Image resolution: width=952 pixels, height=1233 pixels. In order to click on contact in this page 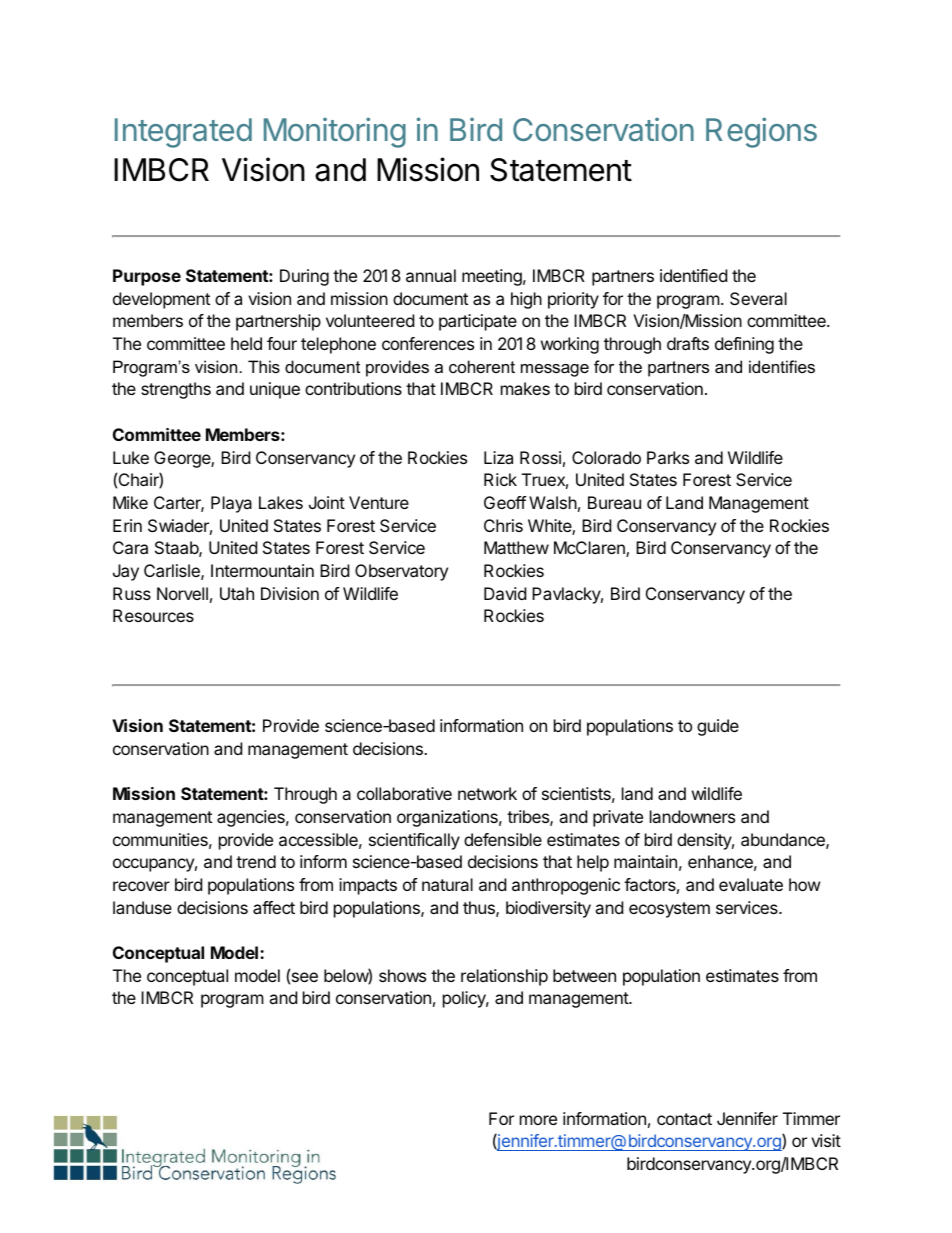, I will do `click(684, 1119)`.
